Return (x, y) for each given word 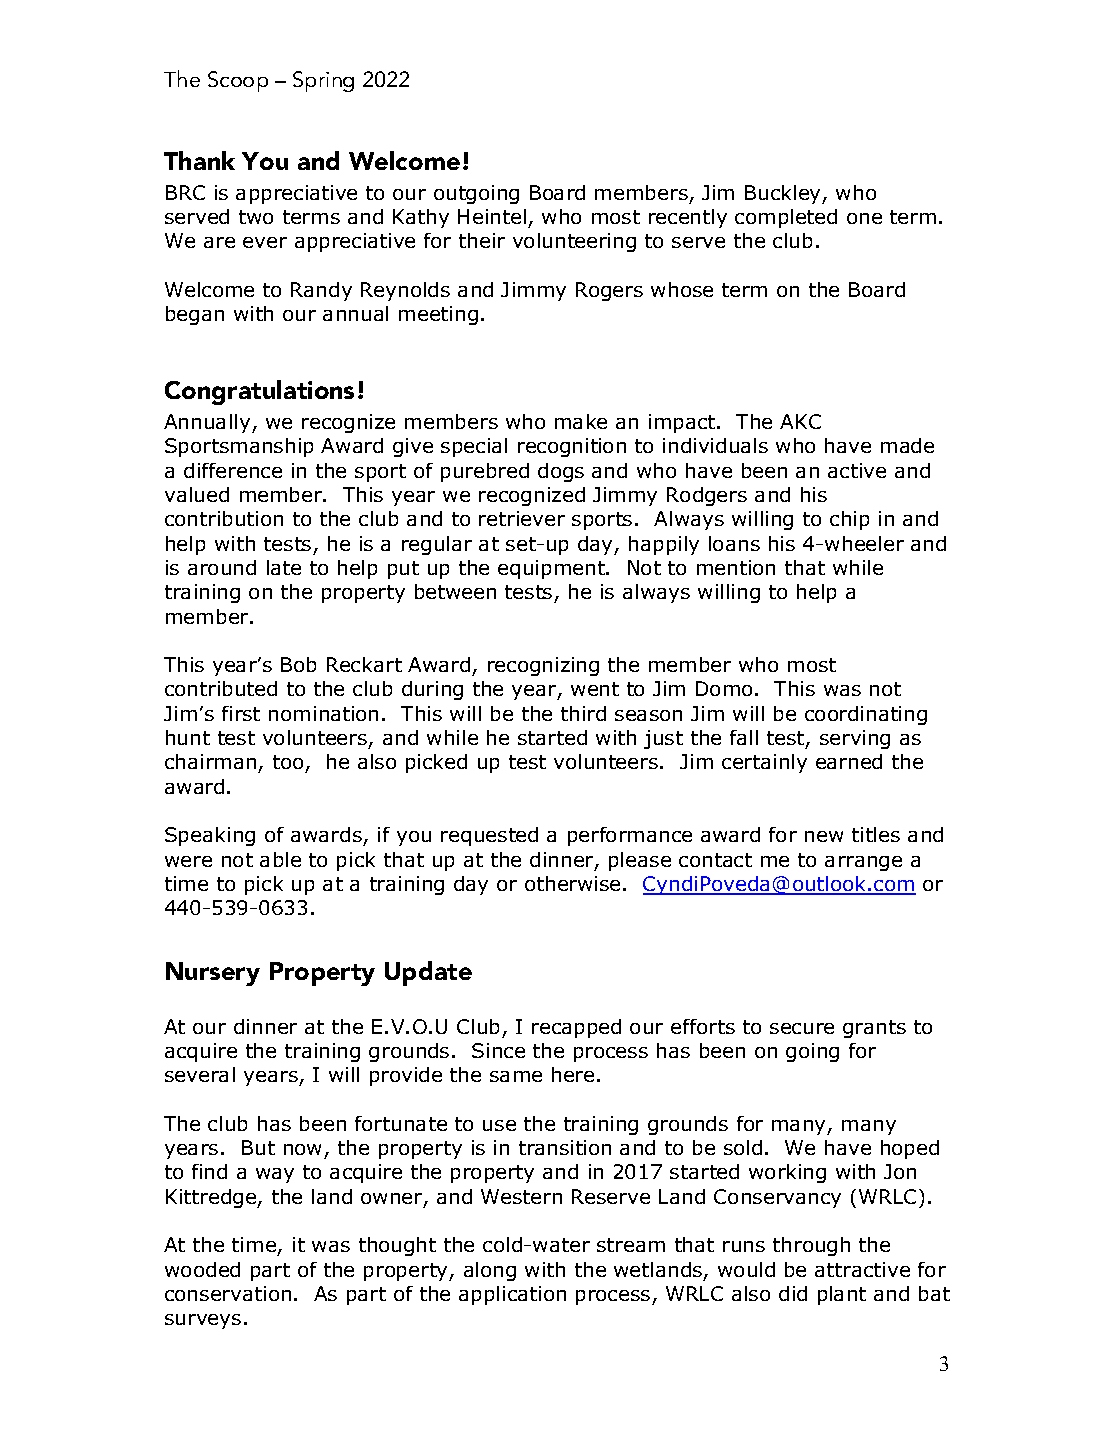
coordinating (866, 715)
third (583, 713)
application (512, 1295)
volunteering (574, 242)
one (864, 218)
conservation (228, 1293)
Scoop (238, 81)
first (241, 713)
